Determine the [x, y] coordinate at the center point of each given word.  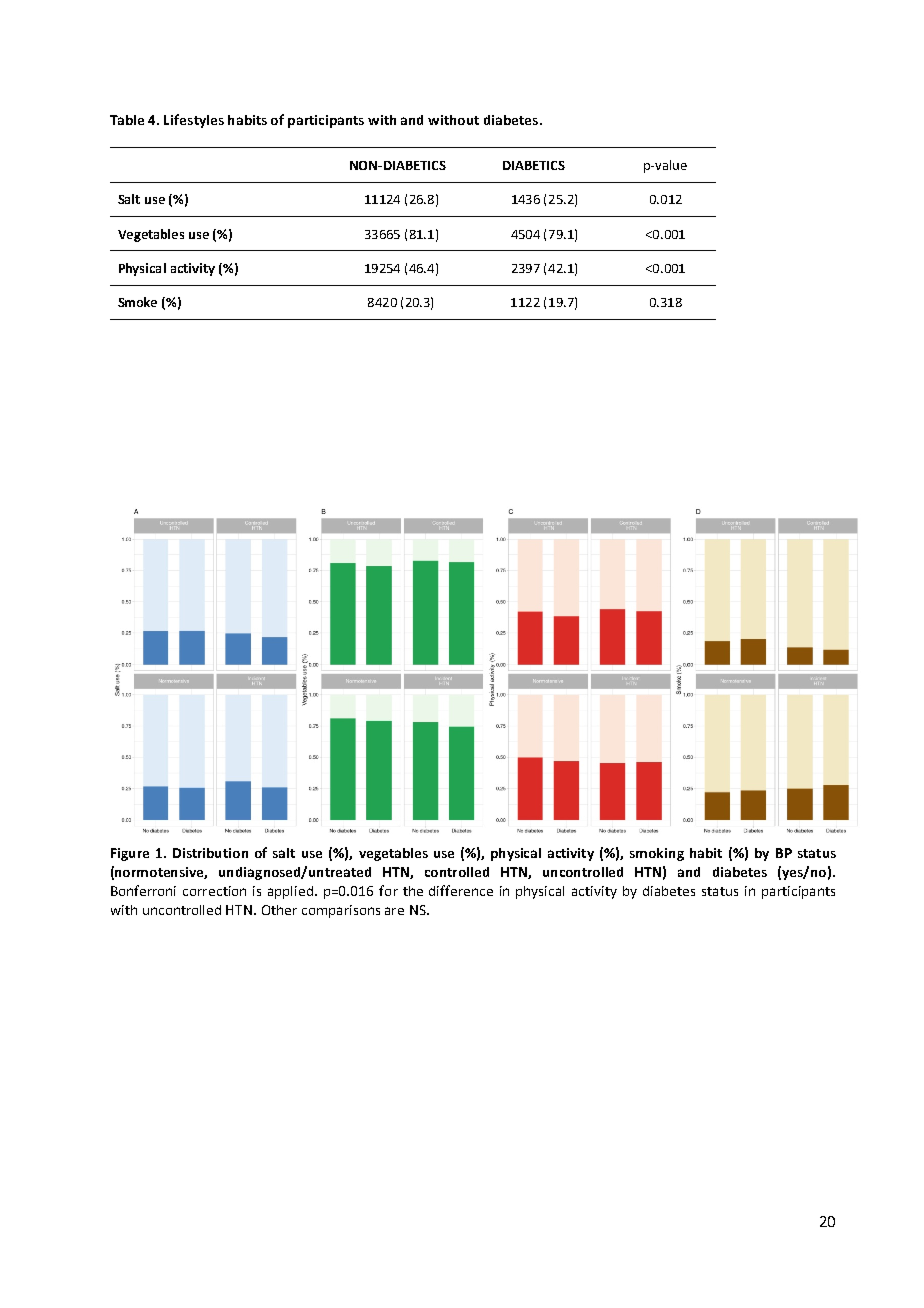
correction [214, 891]
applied [292, 892]
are [394, 911]
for [388, 890]
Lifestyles [194, 121]
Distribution [210, 853]
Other [279, 910]
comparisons [341, 911]
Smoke [137, 302]
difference [461, 890]
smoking [657, 854]
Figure [130, 854]
